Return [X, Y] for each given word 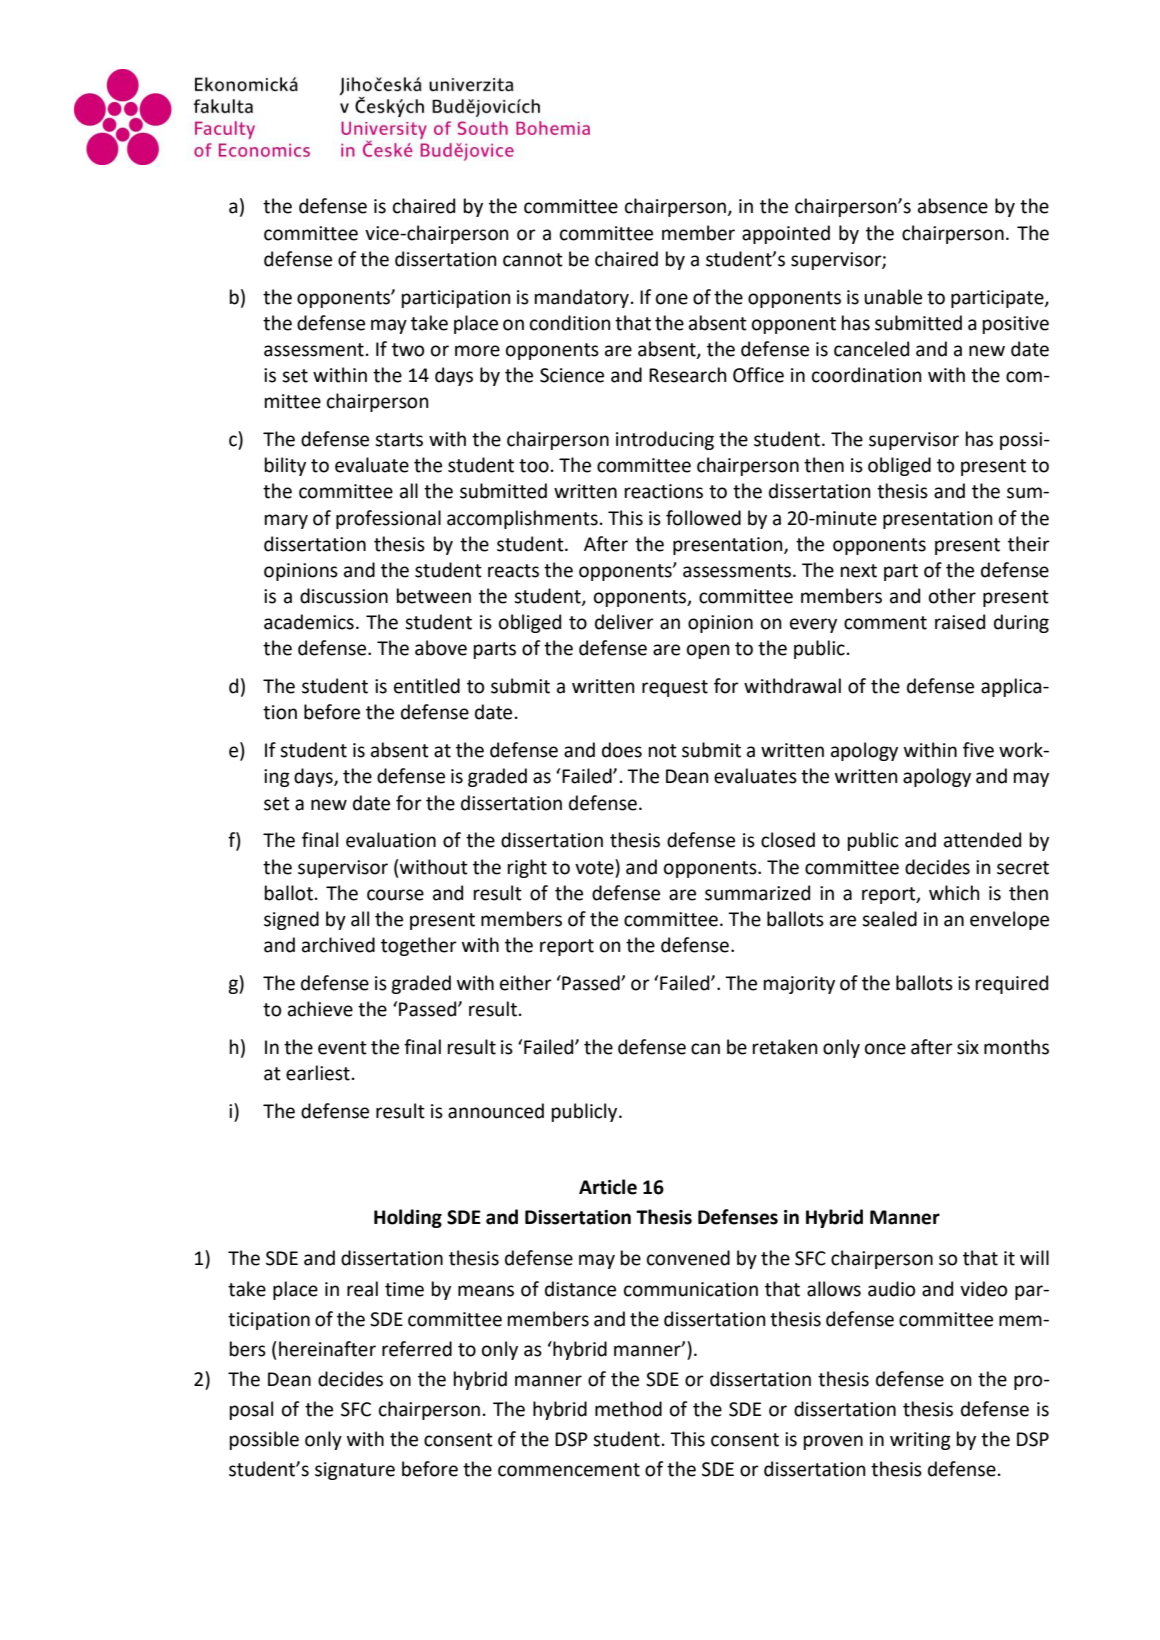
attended [982, 840]
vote [595, 867]
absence [953, 206]
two [408, 350]
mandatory [582, 298]
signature [355, 1471]
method [628, 1409]
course [395, 895]
